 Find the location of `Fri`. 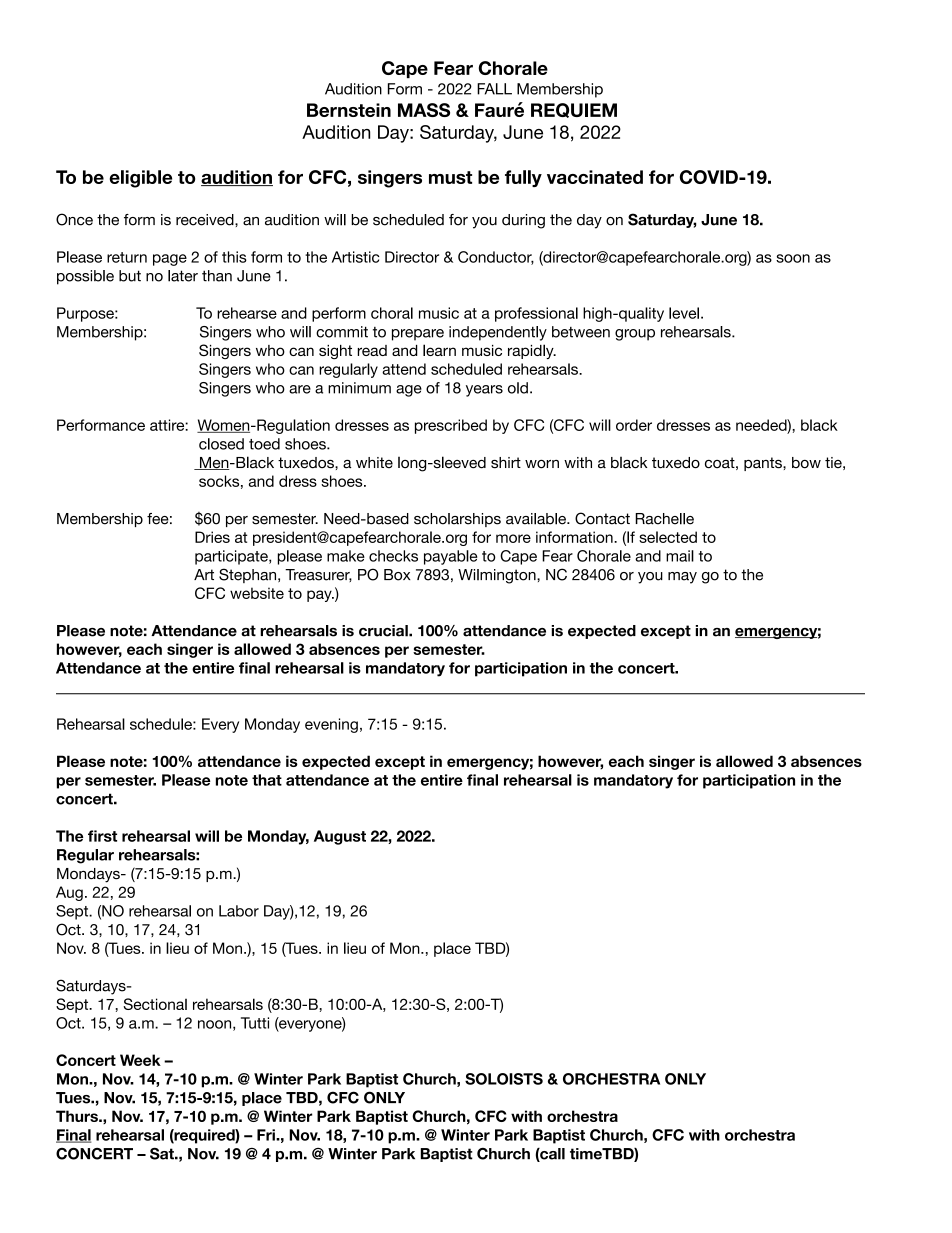

Fri is located at coordinates (267, 1135).
